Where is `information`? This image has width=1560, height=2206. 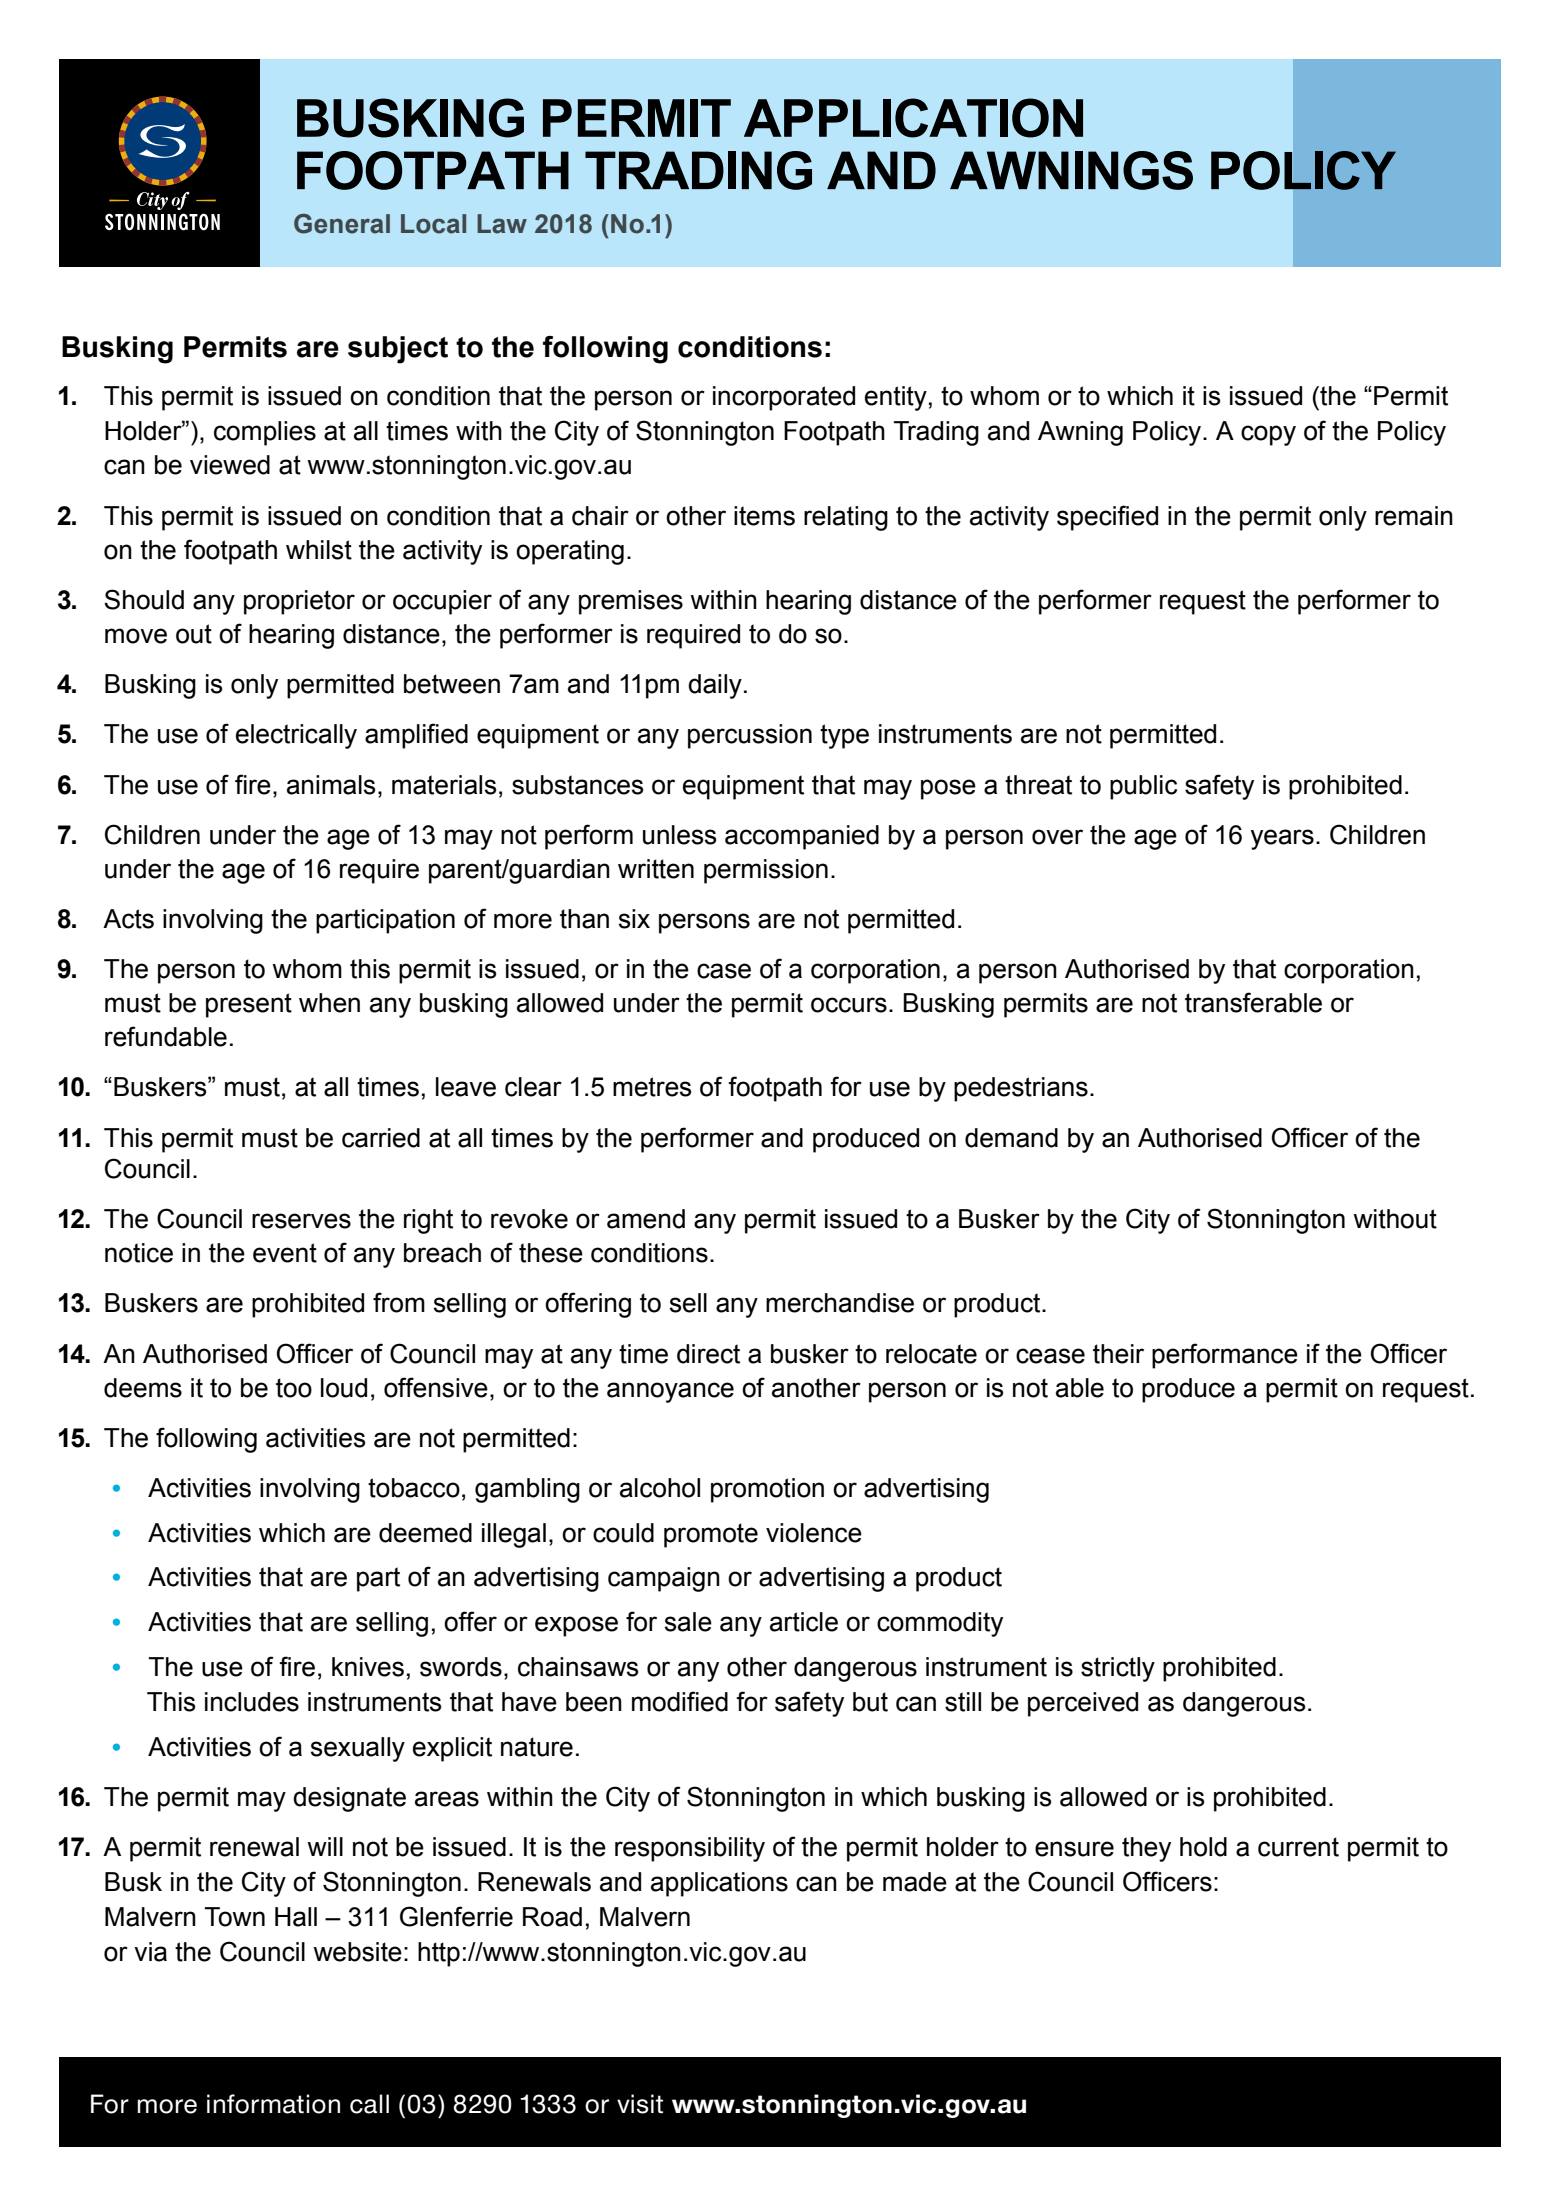 information is located at coordinates (273, 2104).
